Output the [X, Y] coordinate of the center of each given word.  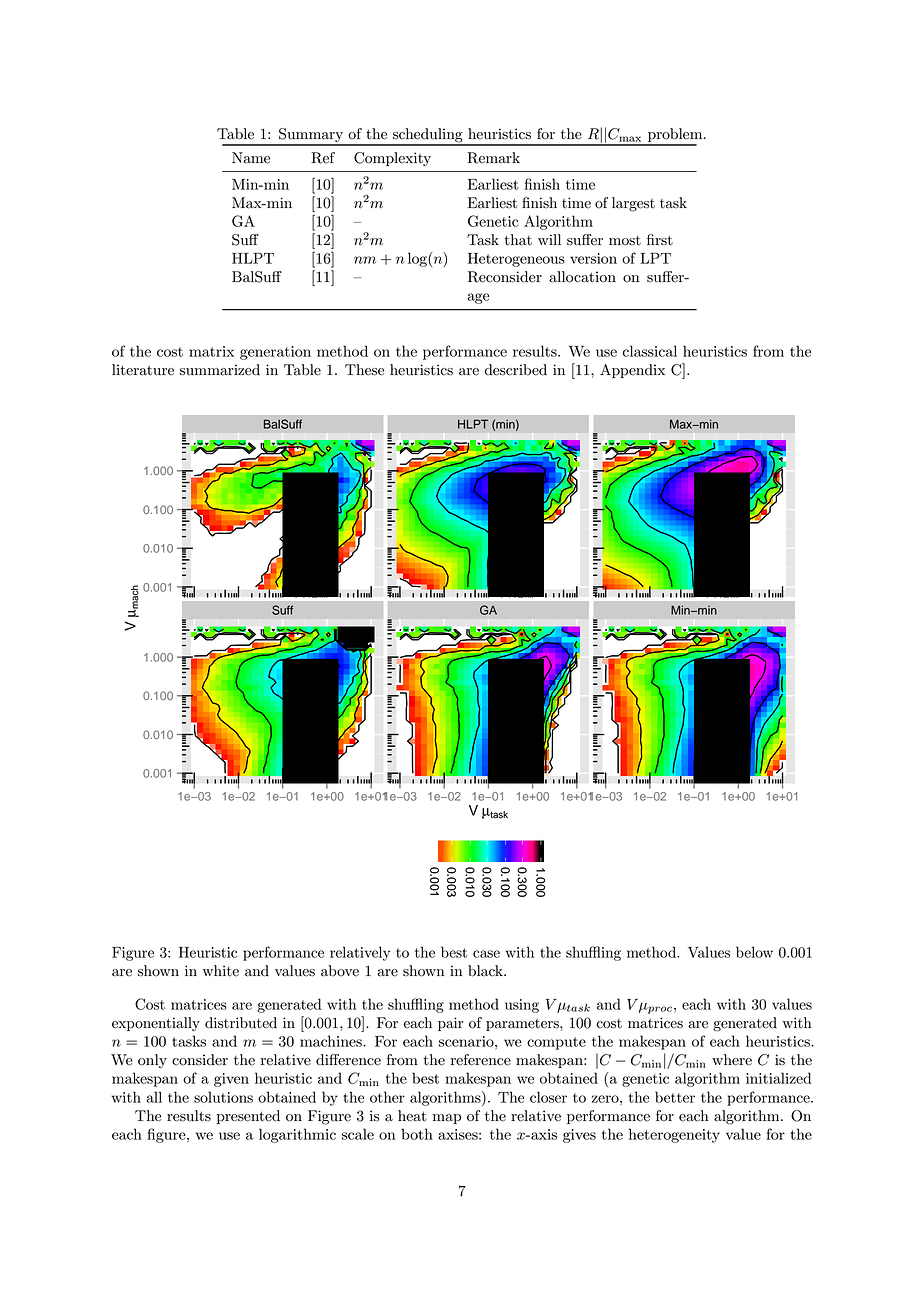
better [675, 1097]
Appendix [632, 371]
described [515, 370]
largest [633, 204]
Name [251, 158]
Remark [493, 158]
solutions [223, 1097]
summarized [220, 370]
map [447, 1119]
